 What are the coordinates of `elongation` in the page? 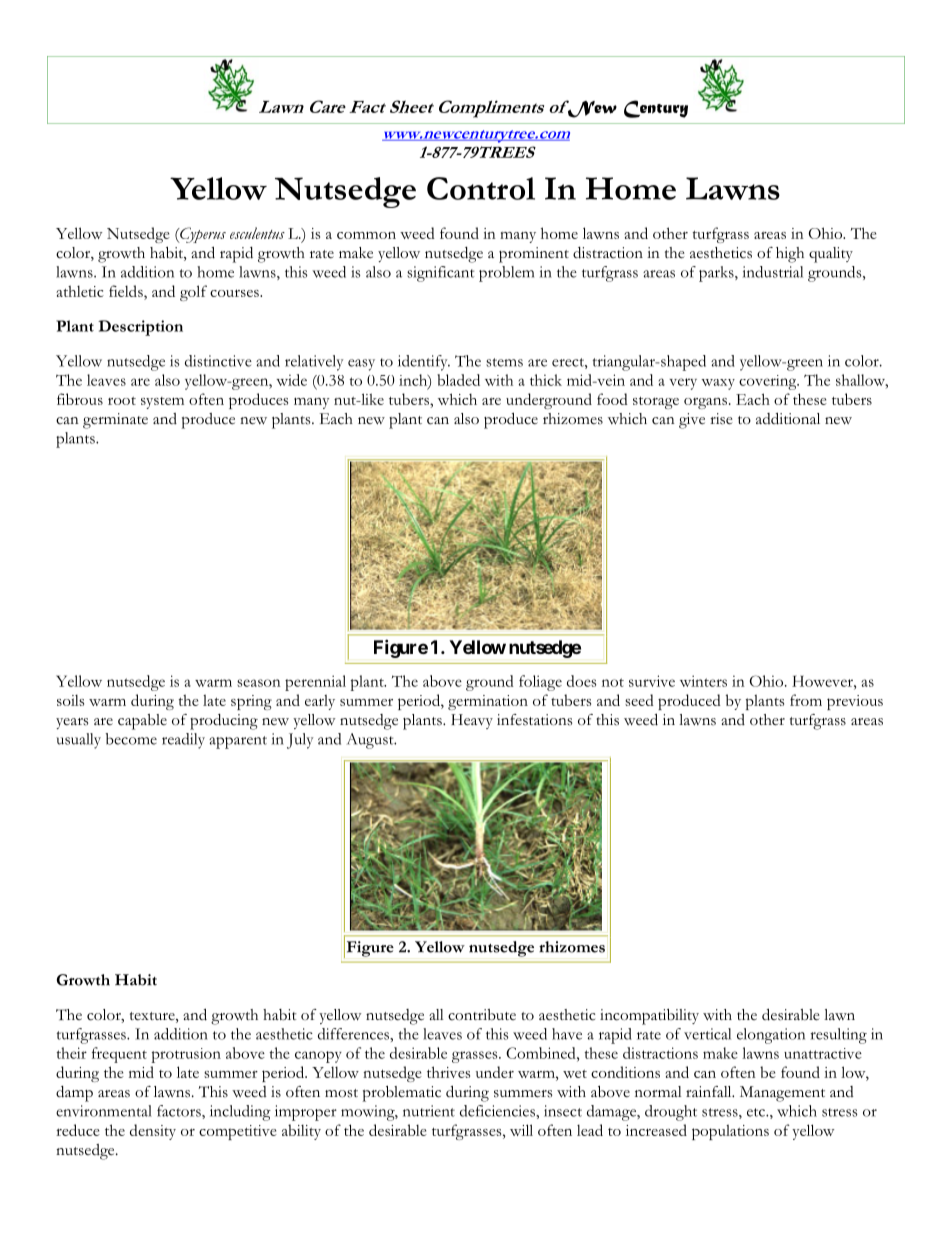 It's located at (771, 1036).
